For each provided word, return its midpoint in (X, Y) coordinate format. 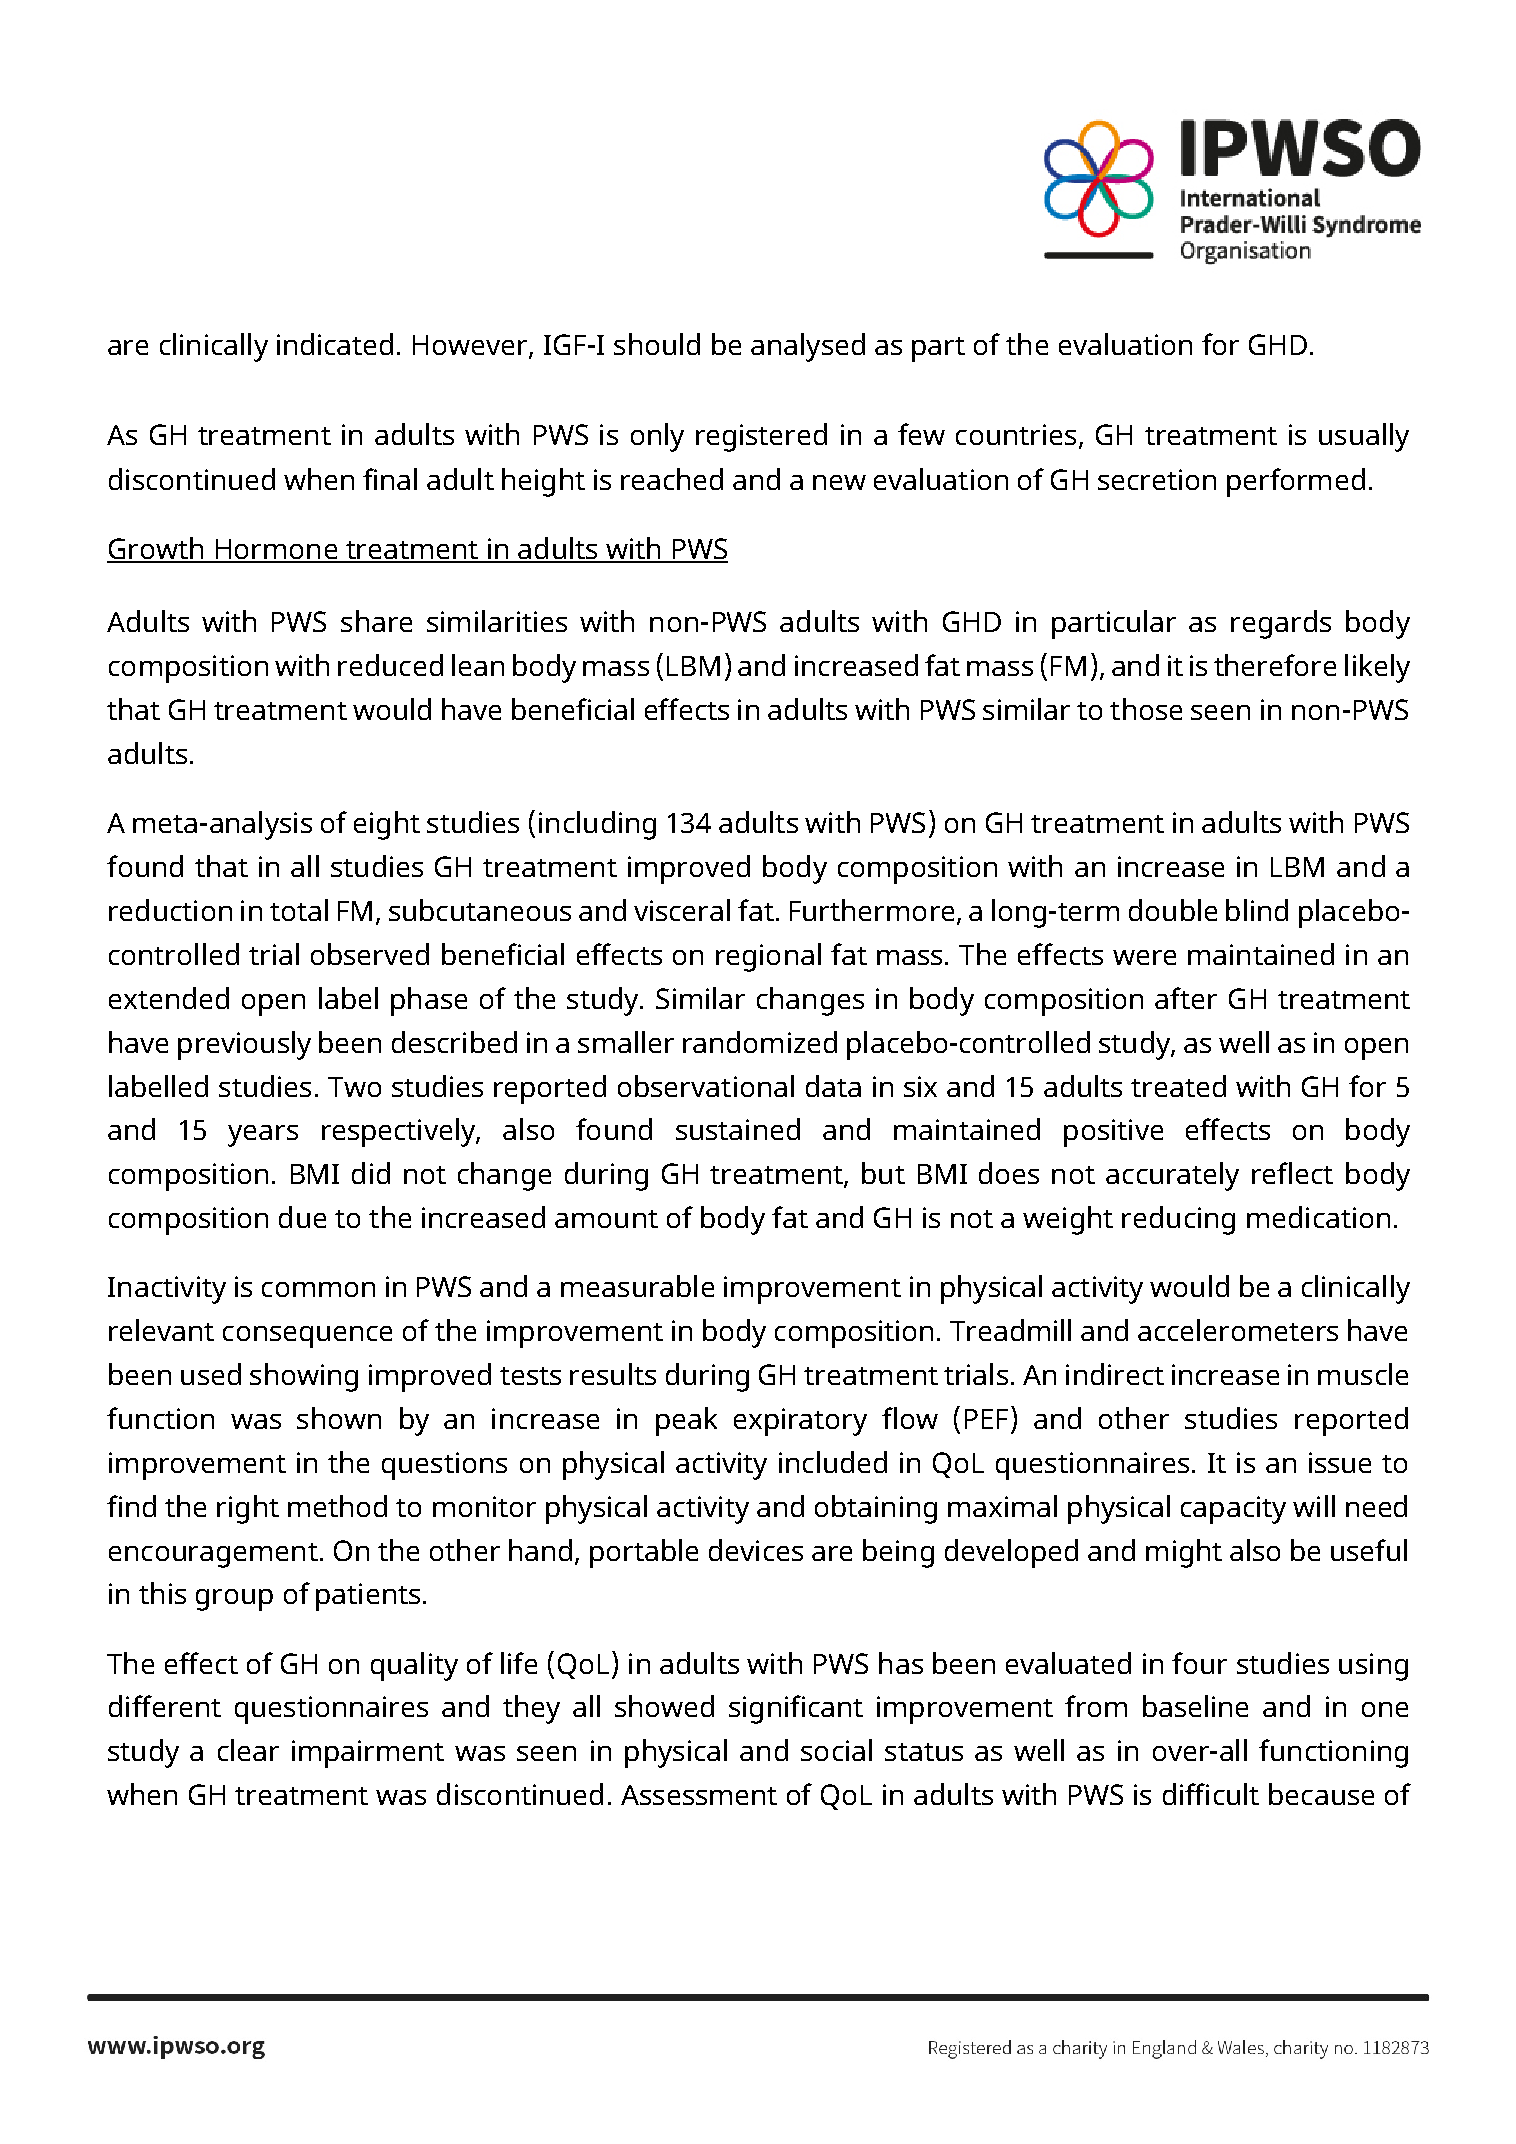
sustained (738, 1129)
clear (248, 1750)
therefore (1275, 665)
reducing (1178, 1220)
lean (478, 665)
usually (1364, 437)
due (302, 1217)
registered (761, 437)
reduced (390, 665)
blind (1257, 910)
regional (768, 957)
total (299, 910)
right (248, 1509)
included (833, 1462)
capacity (1233, 1510)
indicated (335, 344)
